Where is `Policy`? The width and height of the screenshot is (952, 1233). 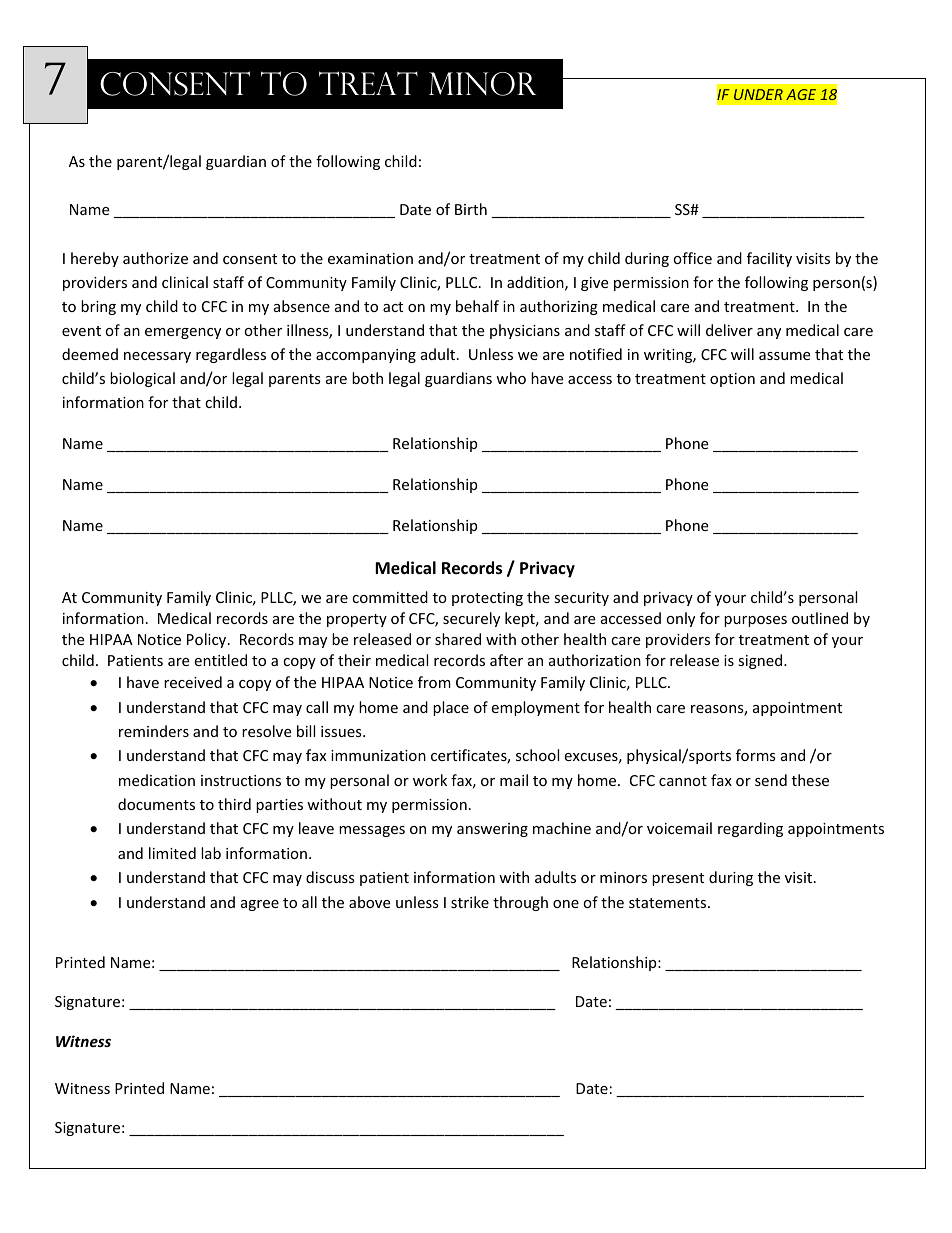
Policy is located at coordinates (208, 640).
